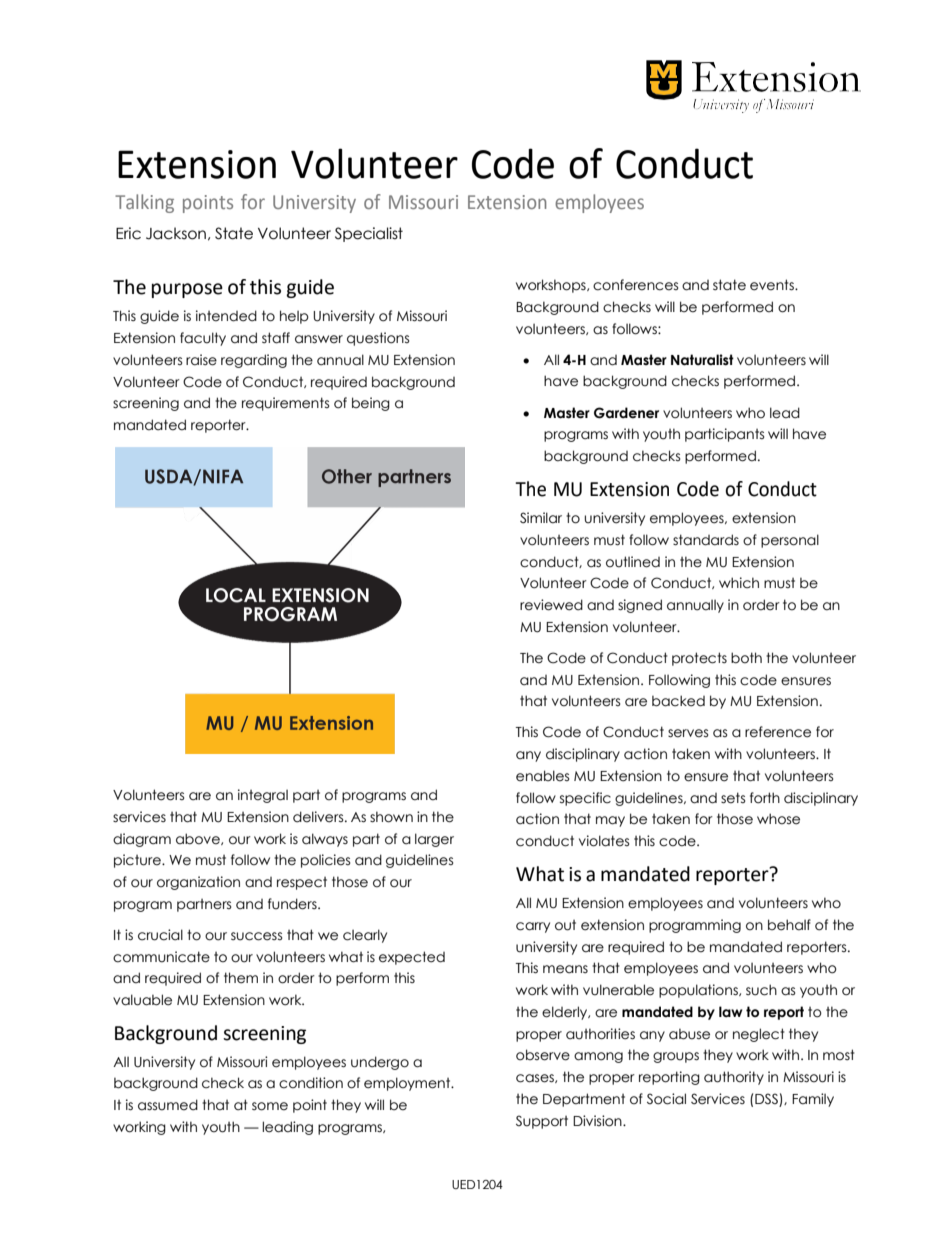  I want to click on larger, so click(434, 840).
